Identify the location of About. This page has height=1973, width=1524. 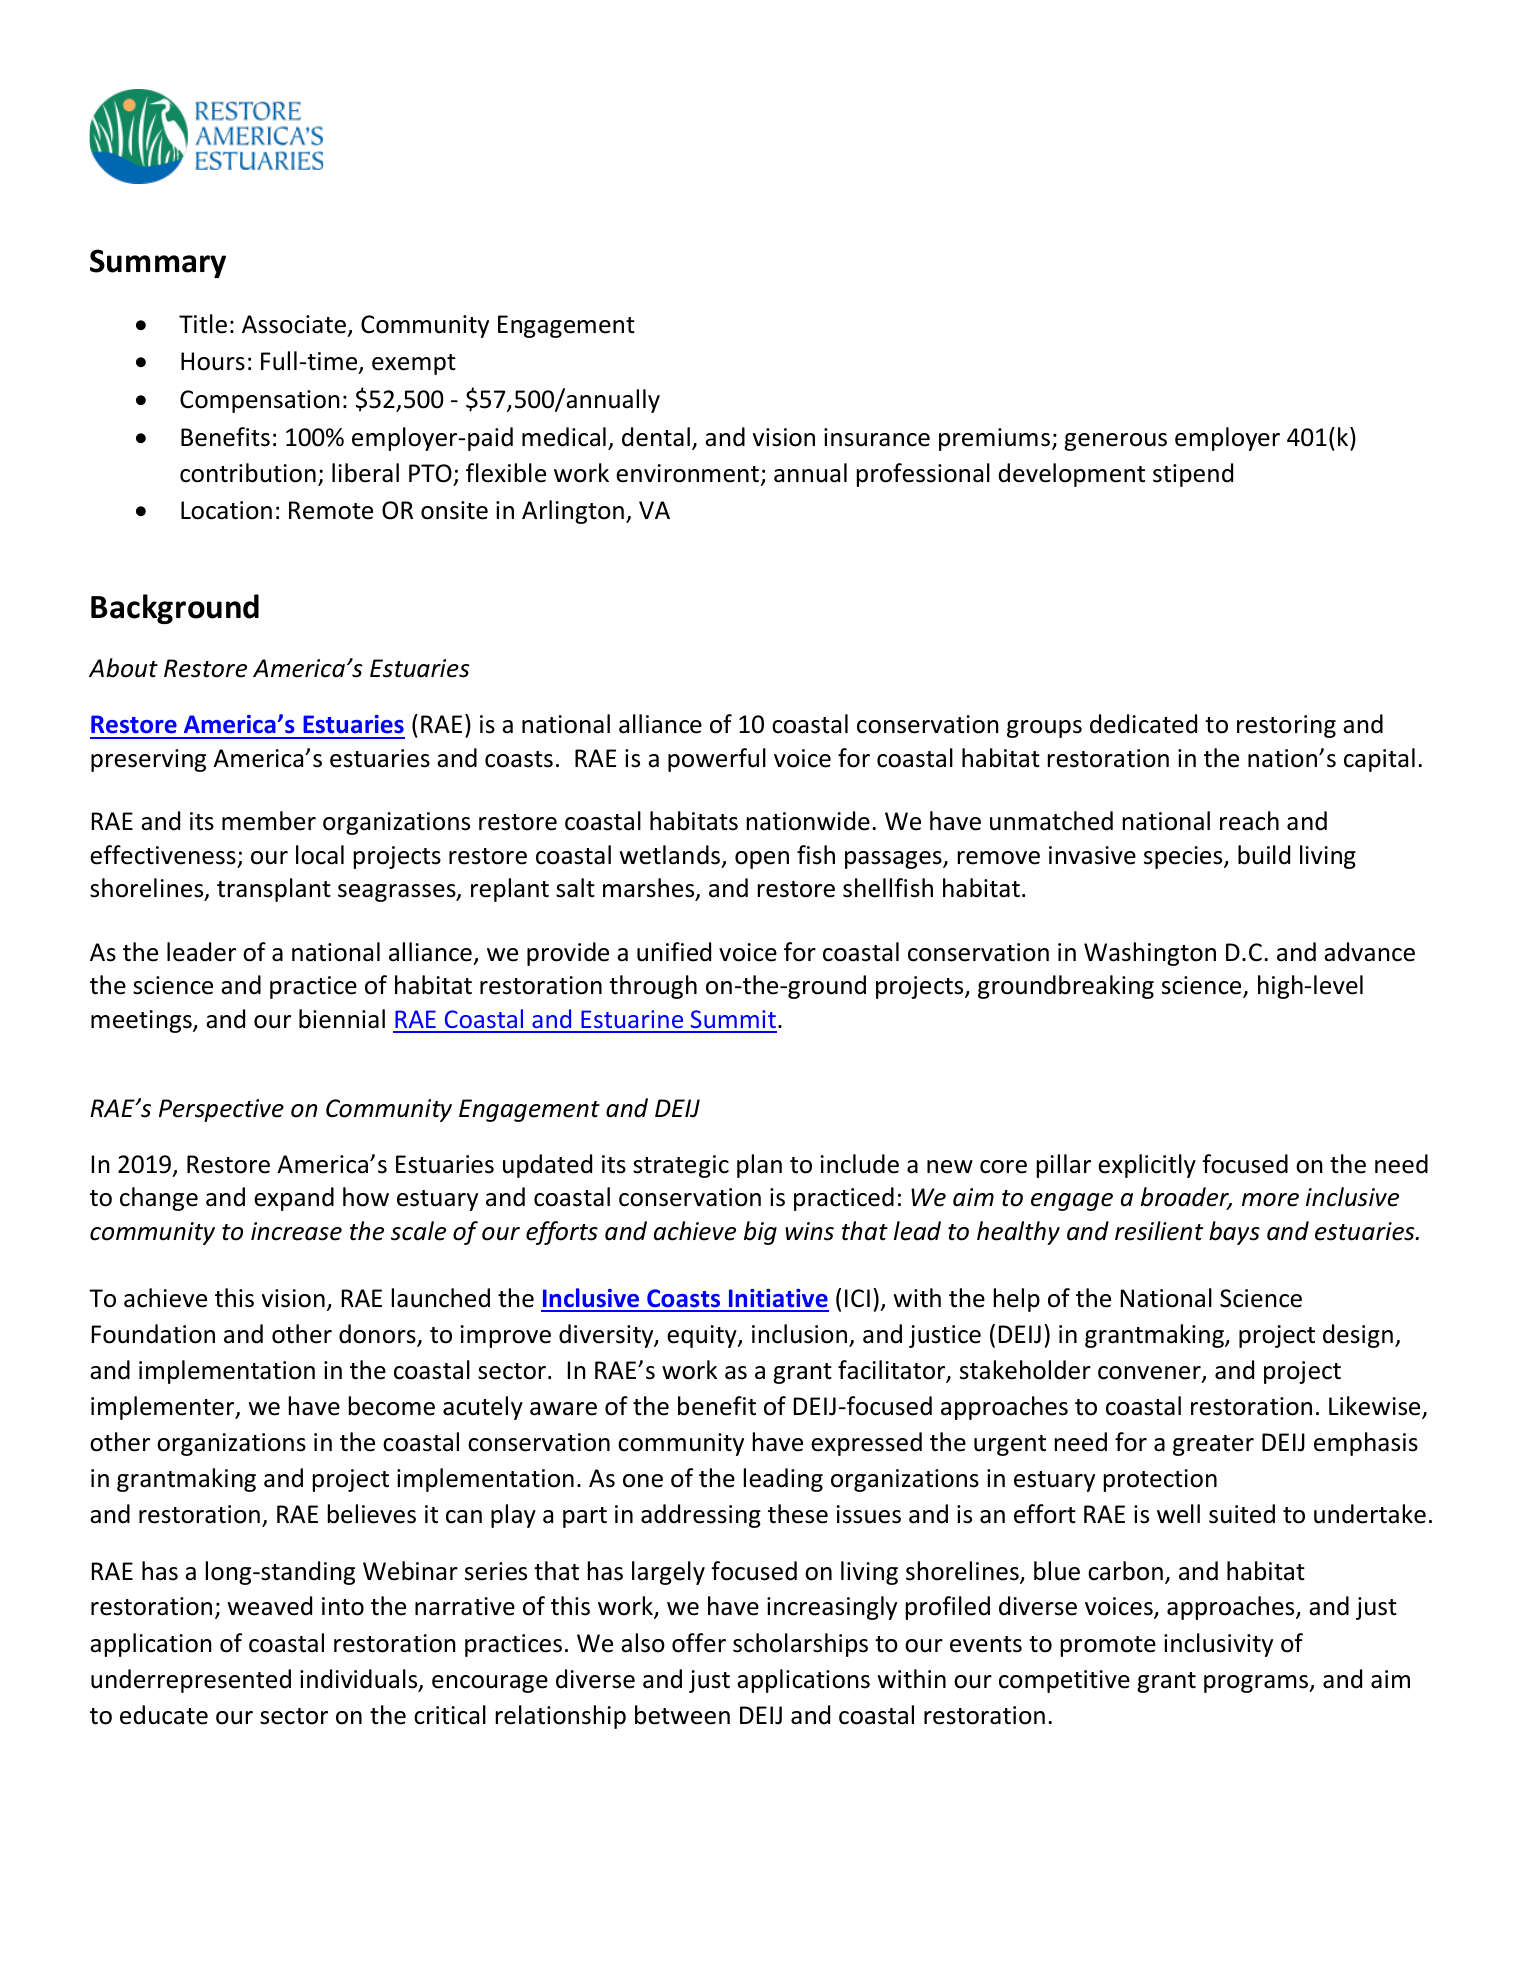
(123, 668).
